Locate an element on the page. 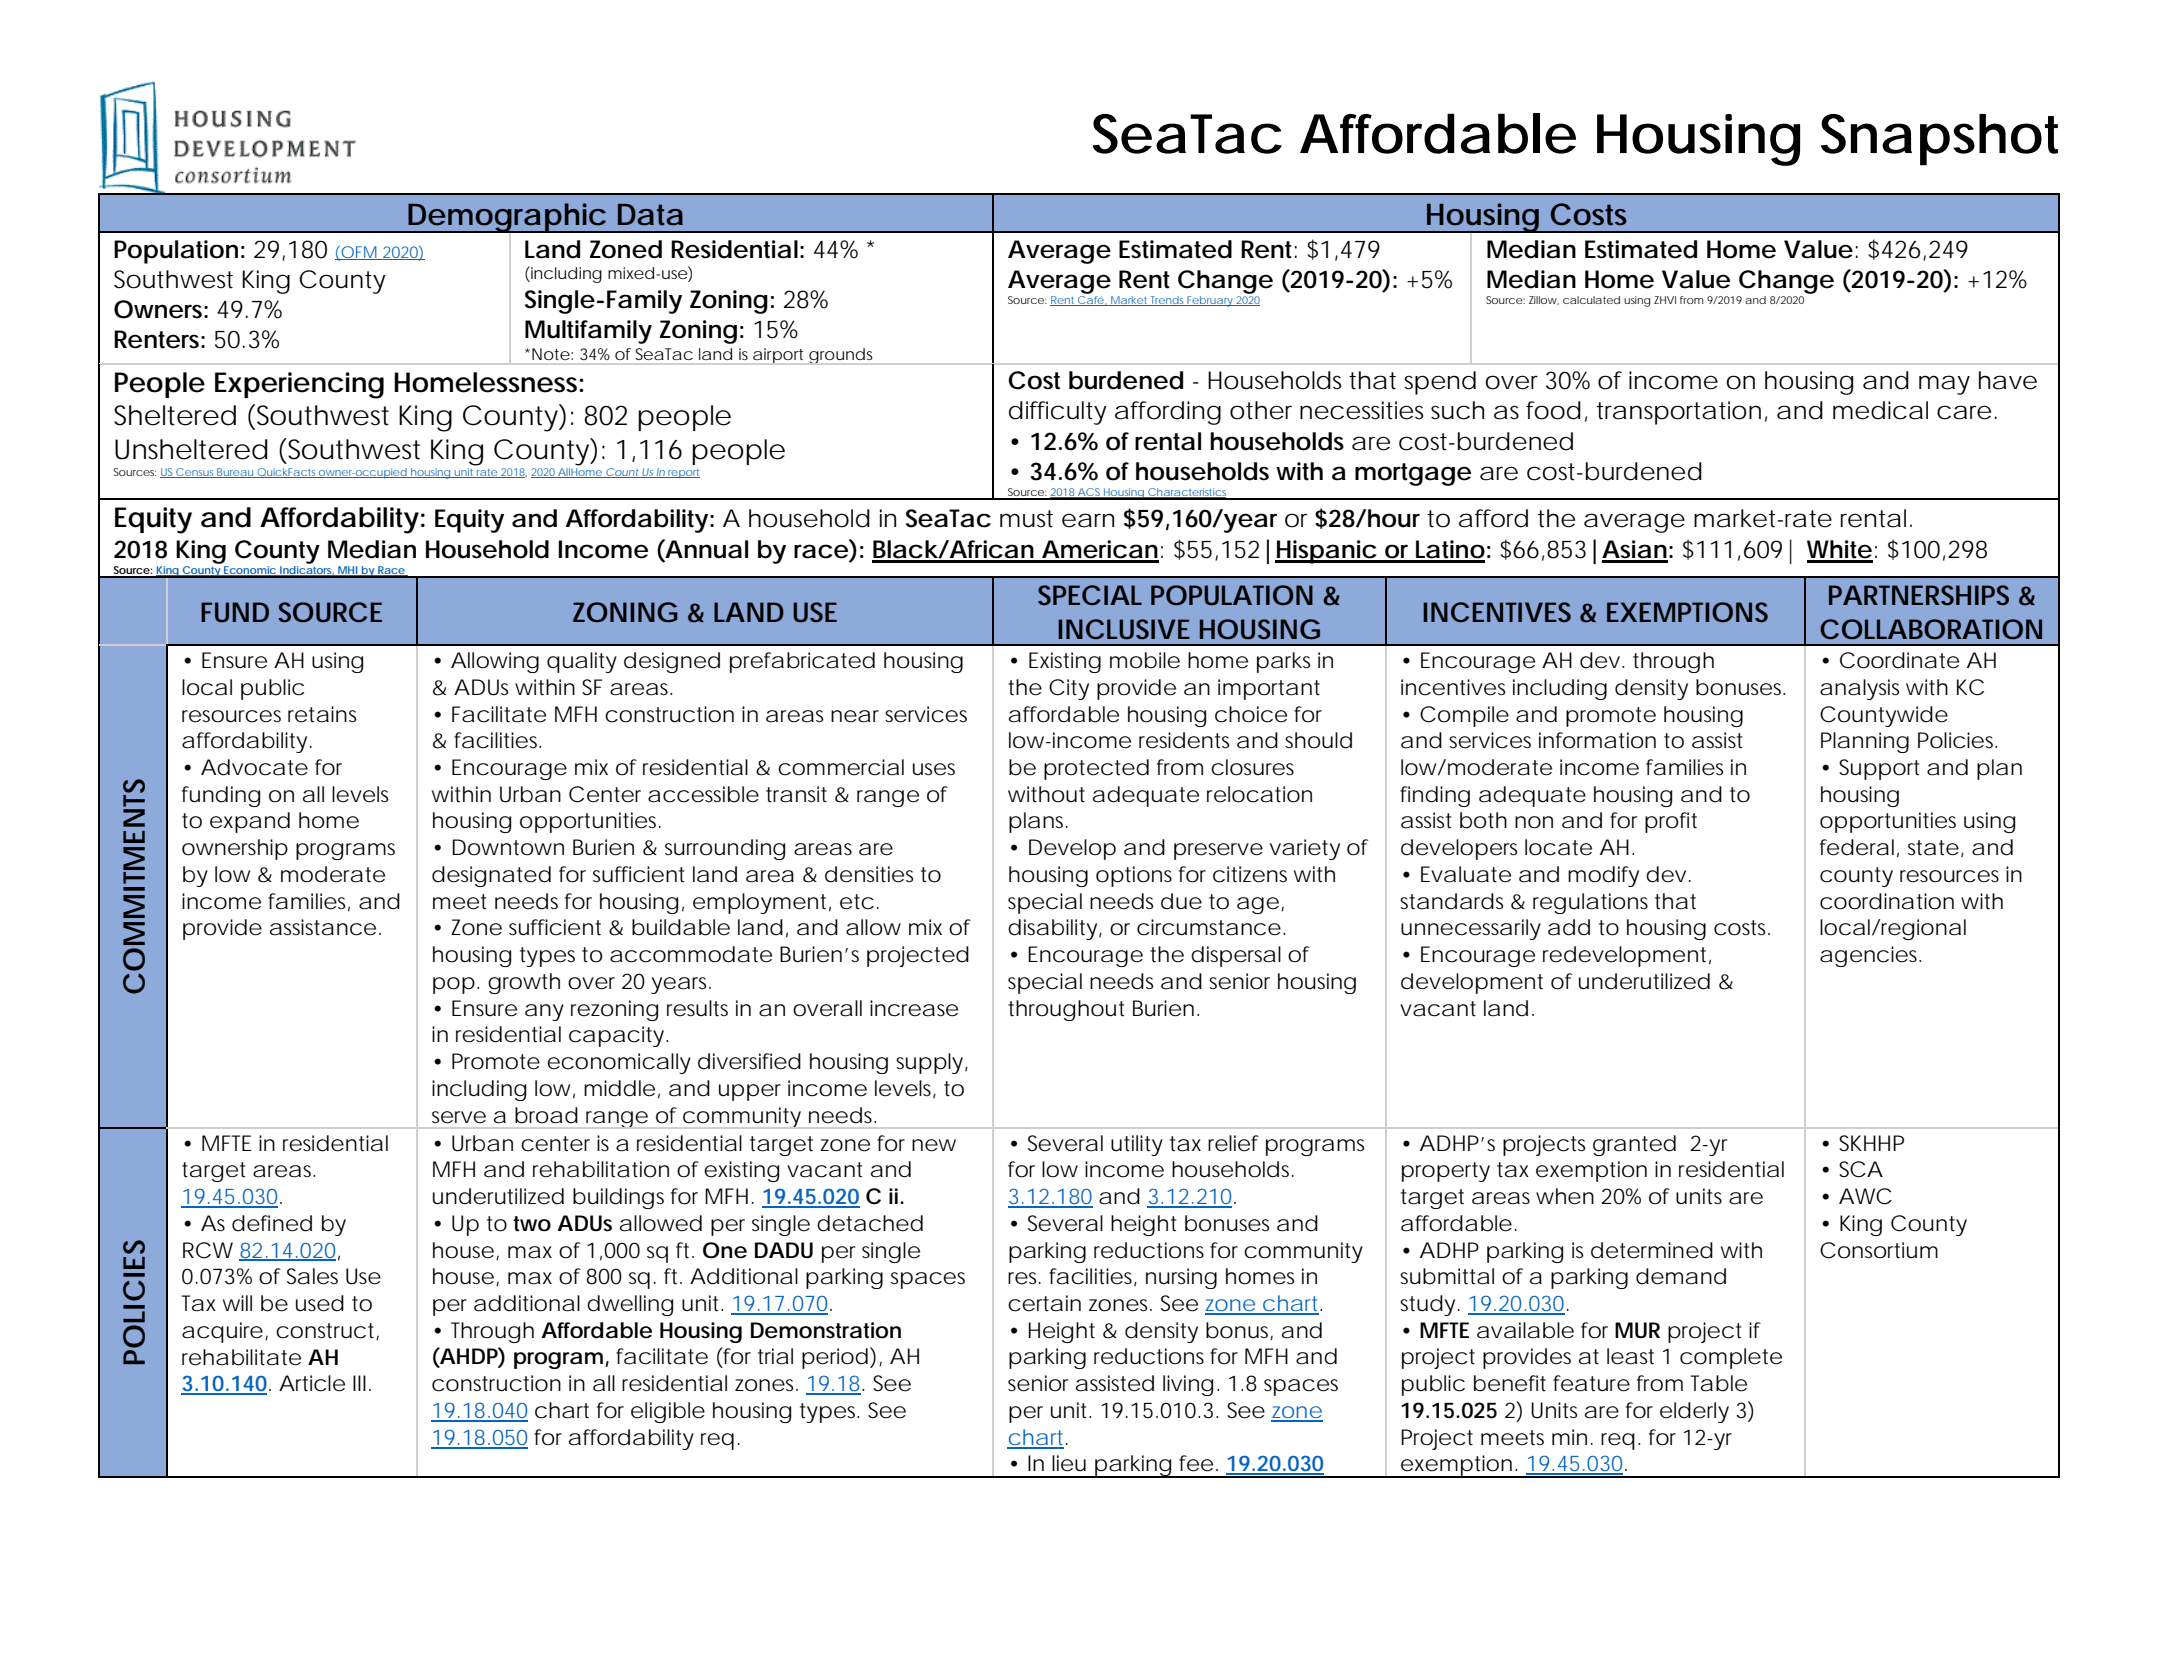  Downtown is located at coordinates (508, 847).
